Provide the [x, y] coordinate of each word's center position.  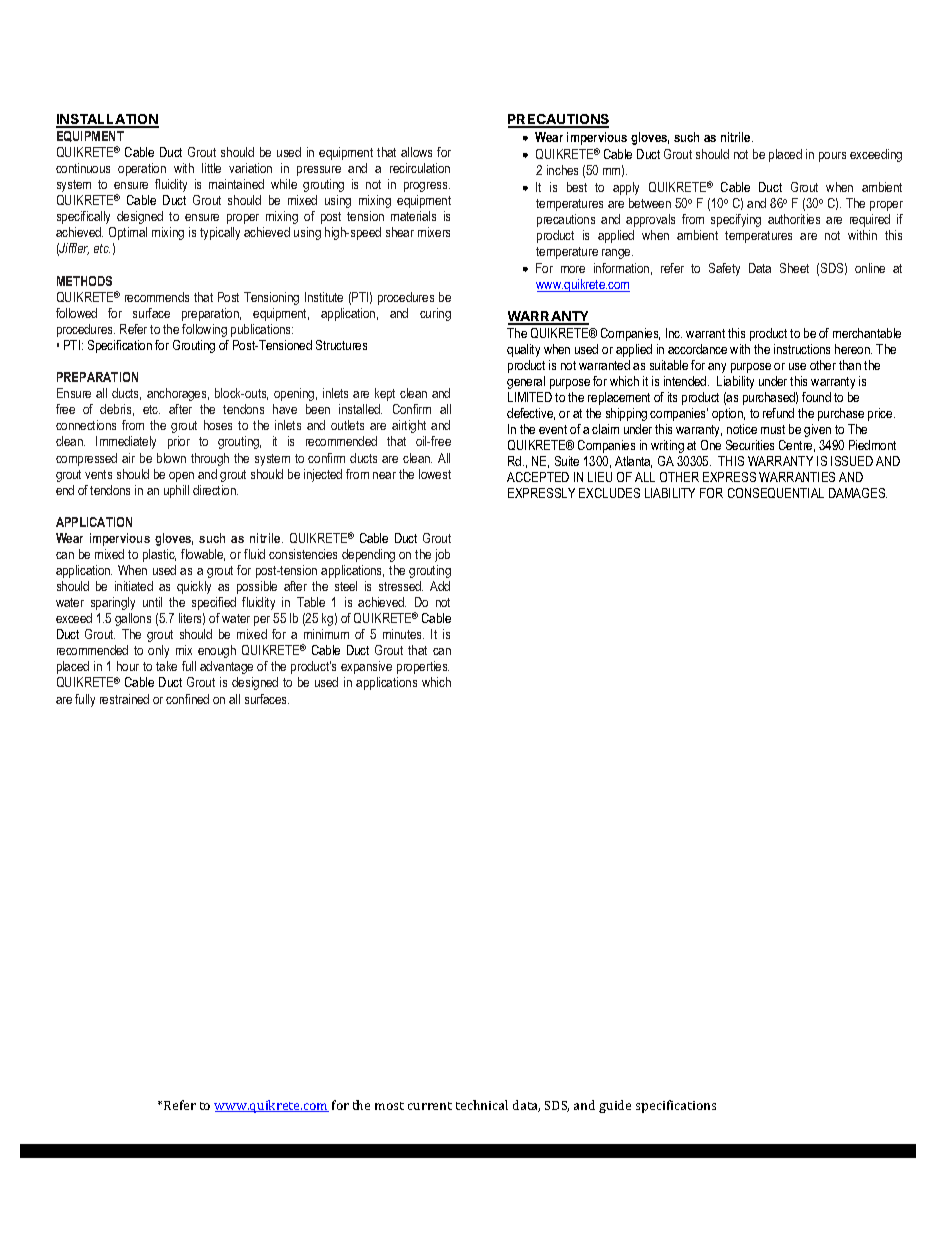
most [389, 1106]
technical [482, 1105]
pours [832, 157]
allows [416, 152]
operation [142, 169]
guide [615, 1106]
